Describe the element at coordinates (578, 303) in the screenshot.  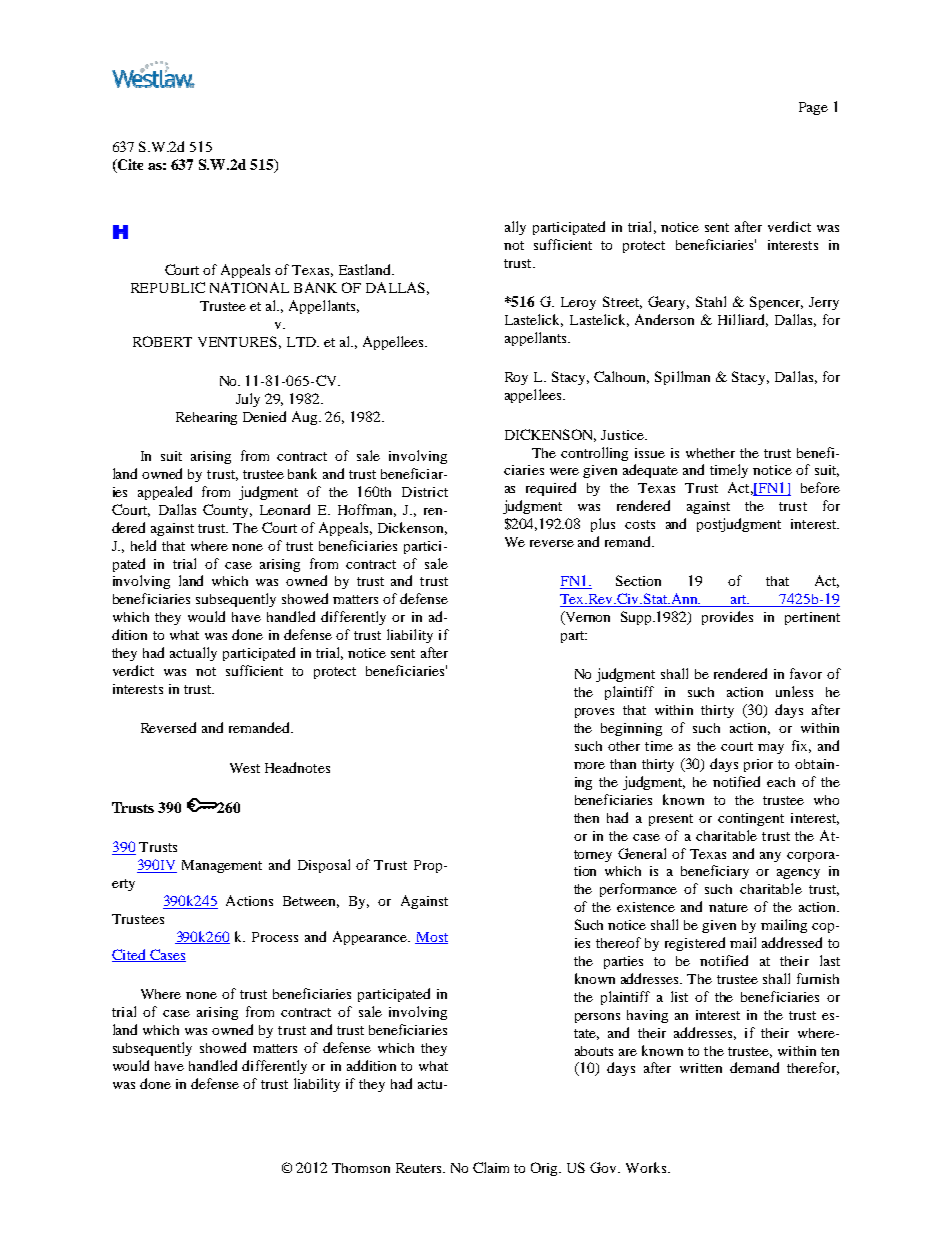
I see `Leroy` at that location.
